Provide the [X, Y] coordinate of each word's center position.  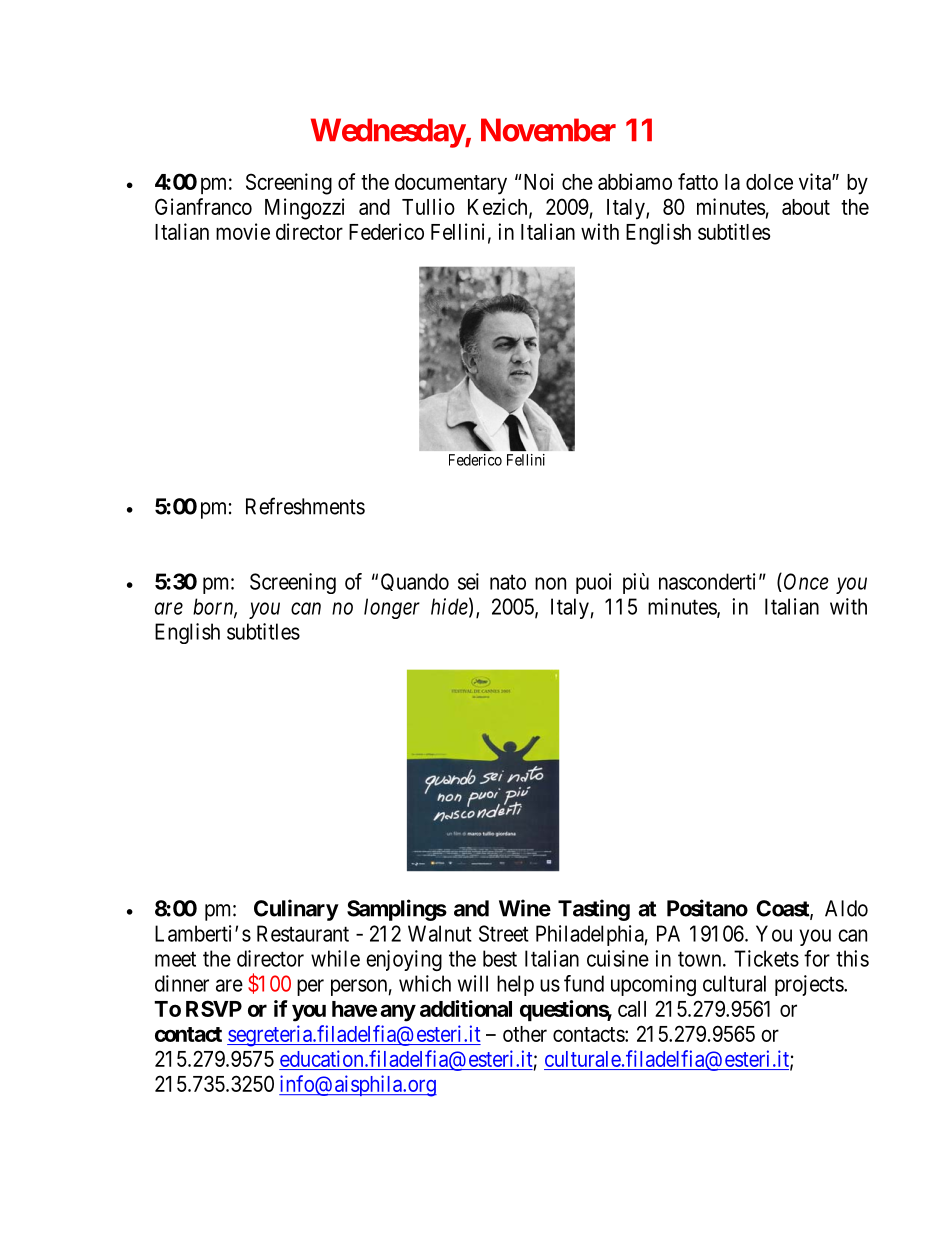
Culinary [296, 910]
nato [508, 582]
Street [504, 933]
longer [392, 608]
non [550, 583]
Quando [415, 582]
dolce [769, 182]
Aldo [846, 908]
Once [806, 581]
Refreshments [305, 506]
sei [468, 581]
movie [243, 231]
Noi [538, 181]
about [806, 207]
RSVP [214, 1008]
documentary [451, 184]
